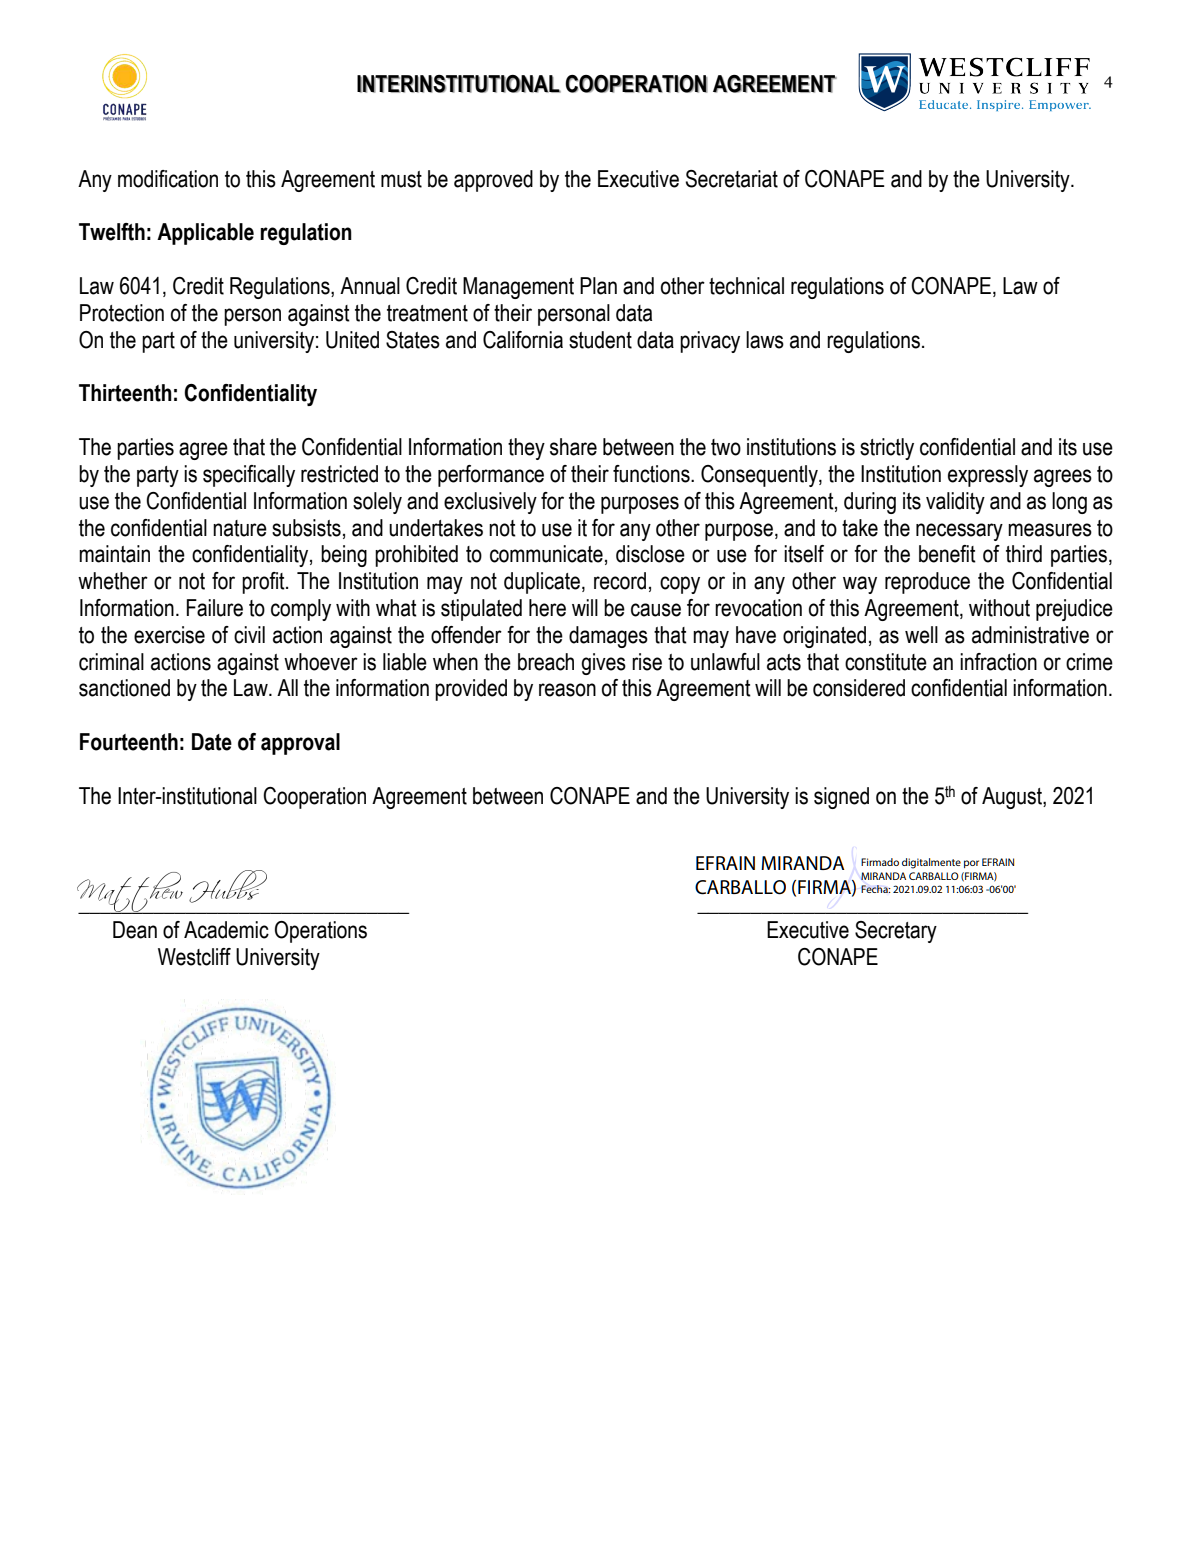 The width and height of the screenshot is (1192, 1543). I want to click on approved, so click(493, 181).
